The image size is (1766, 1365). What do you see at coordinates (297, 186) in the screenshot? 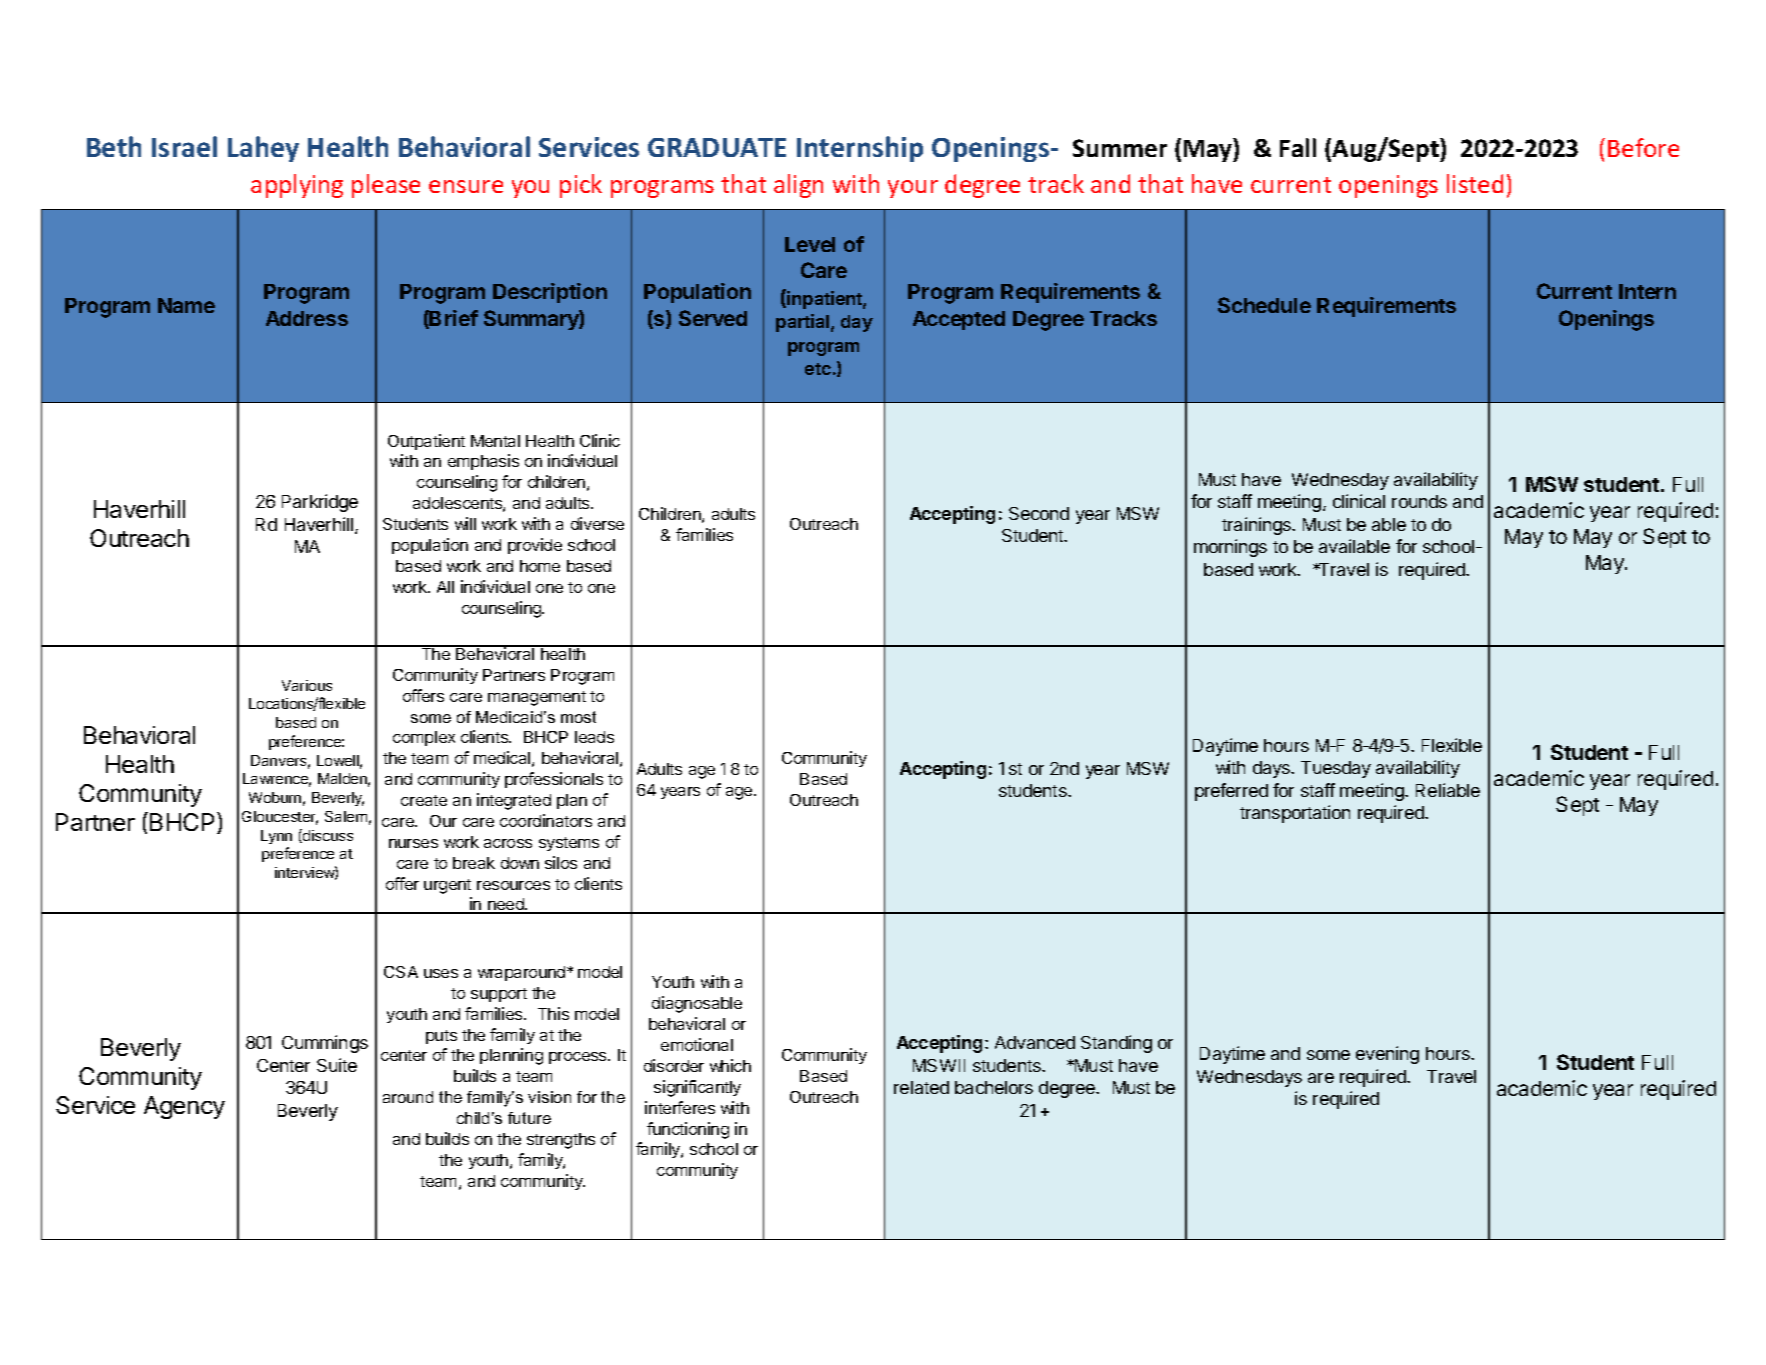
I see `applying` at bounding box center [297, 186].
